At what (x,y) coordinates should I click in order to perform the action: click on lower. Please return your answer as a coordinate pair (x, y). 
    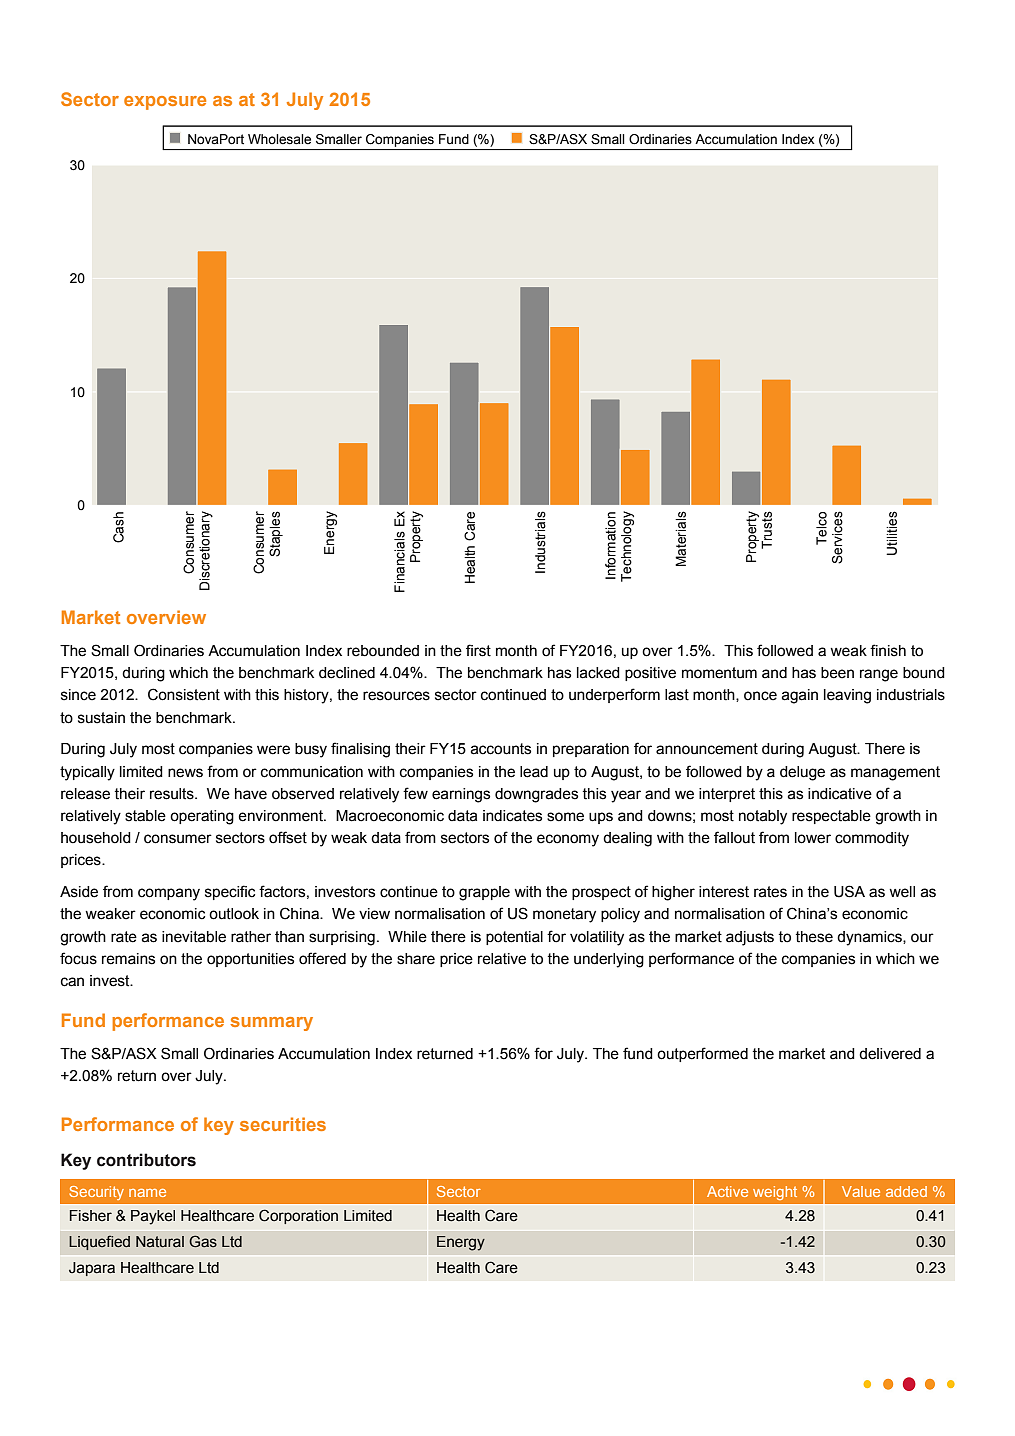
    Looking at the image, I should click on (813, 838).
